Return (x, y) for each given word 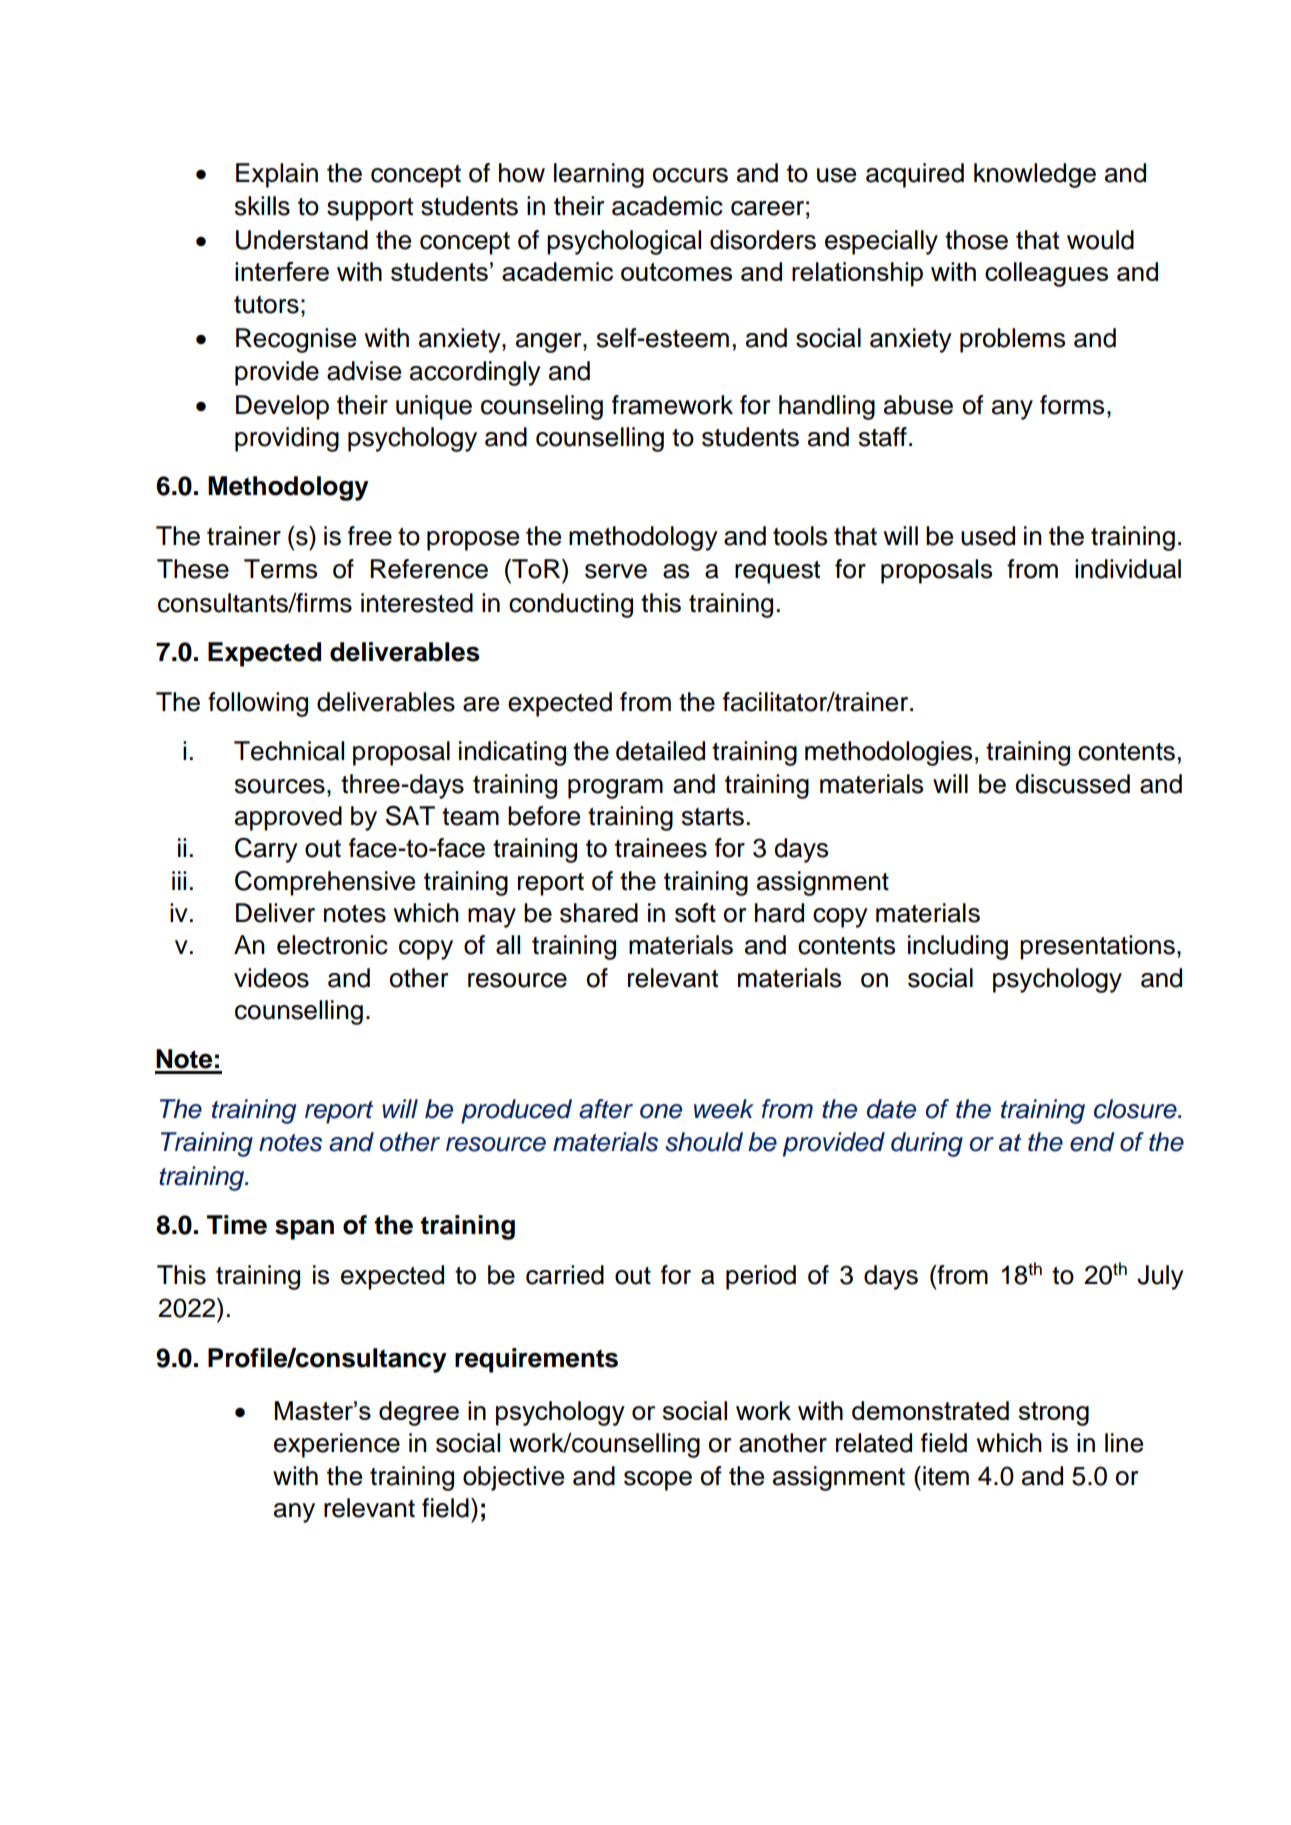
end (1092, 1142)
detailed (660, 751)
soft (695, 913)
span (304, 1229)
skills (262, 206)
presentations (1097, 947)
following (258, 704)
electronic (332, 945)
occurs (690, 175)
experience (337, 1445)
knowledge (1035, 175)
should (704, 1142)
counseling (542, 407)
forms (1072, 405)
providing (287, 439)
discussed (1072, 784)
